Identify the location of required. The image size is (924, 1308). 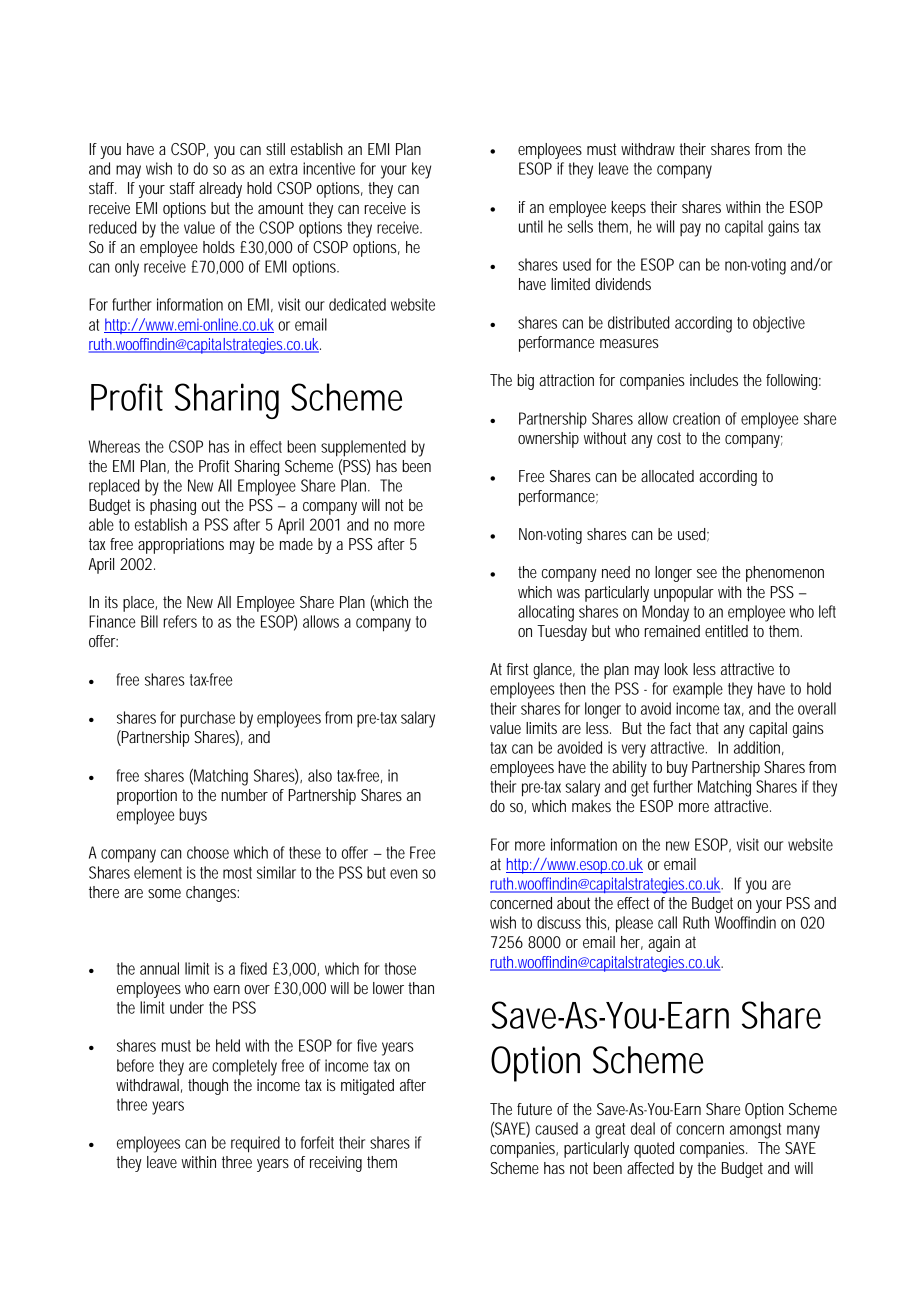
(255, 1144).
